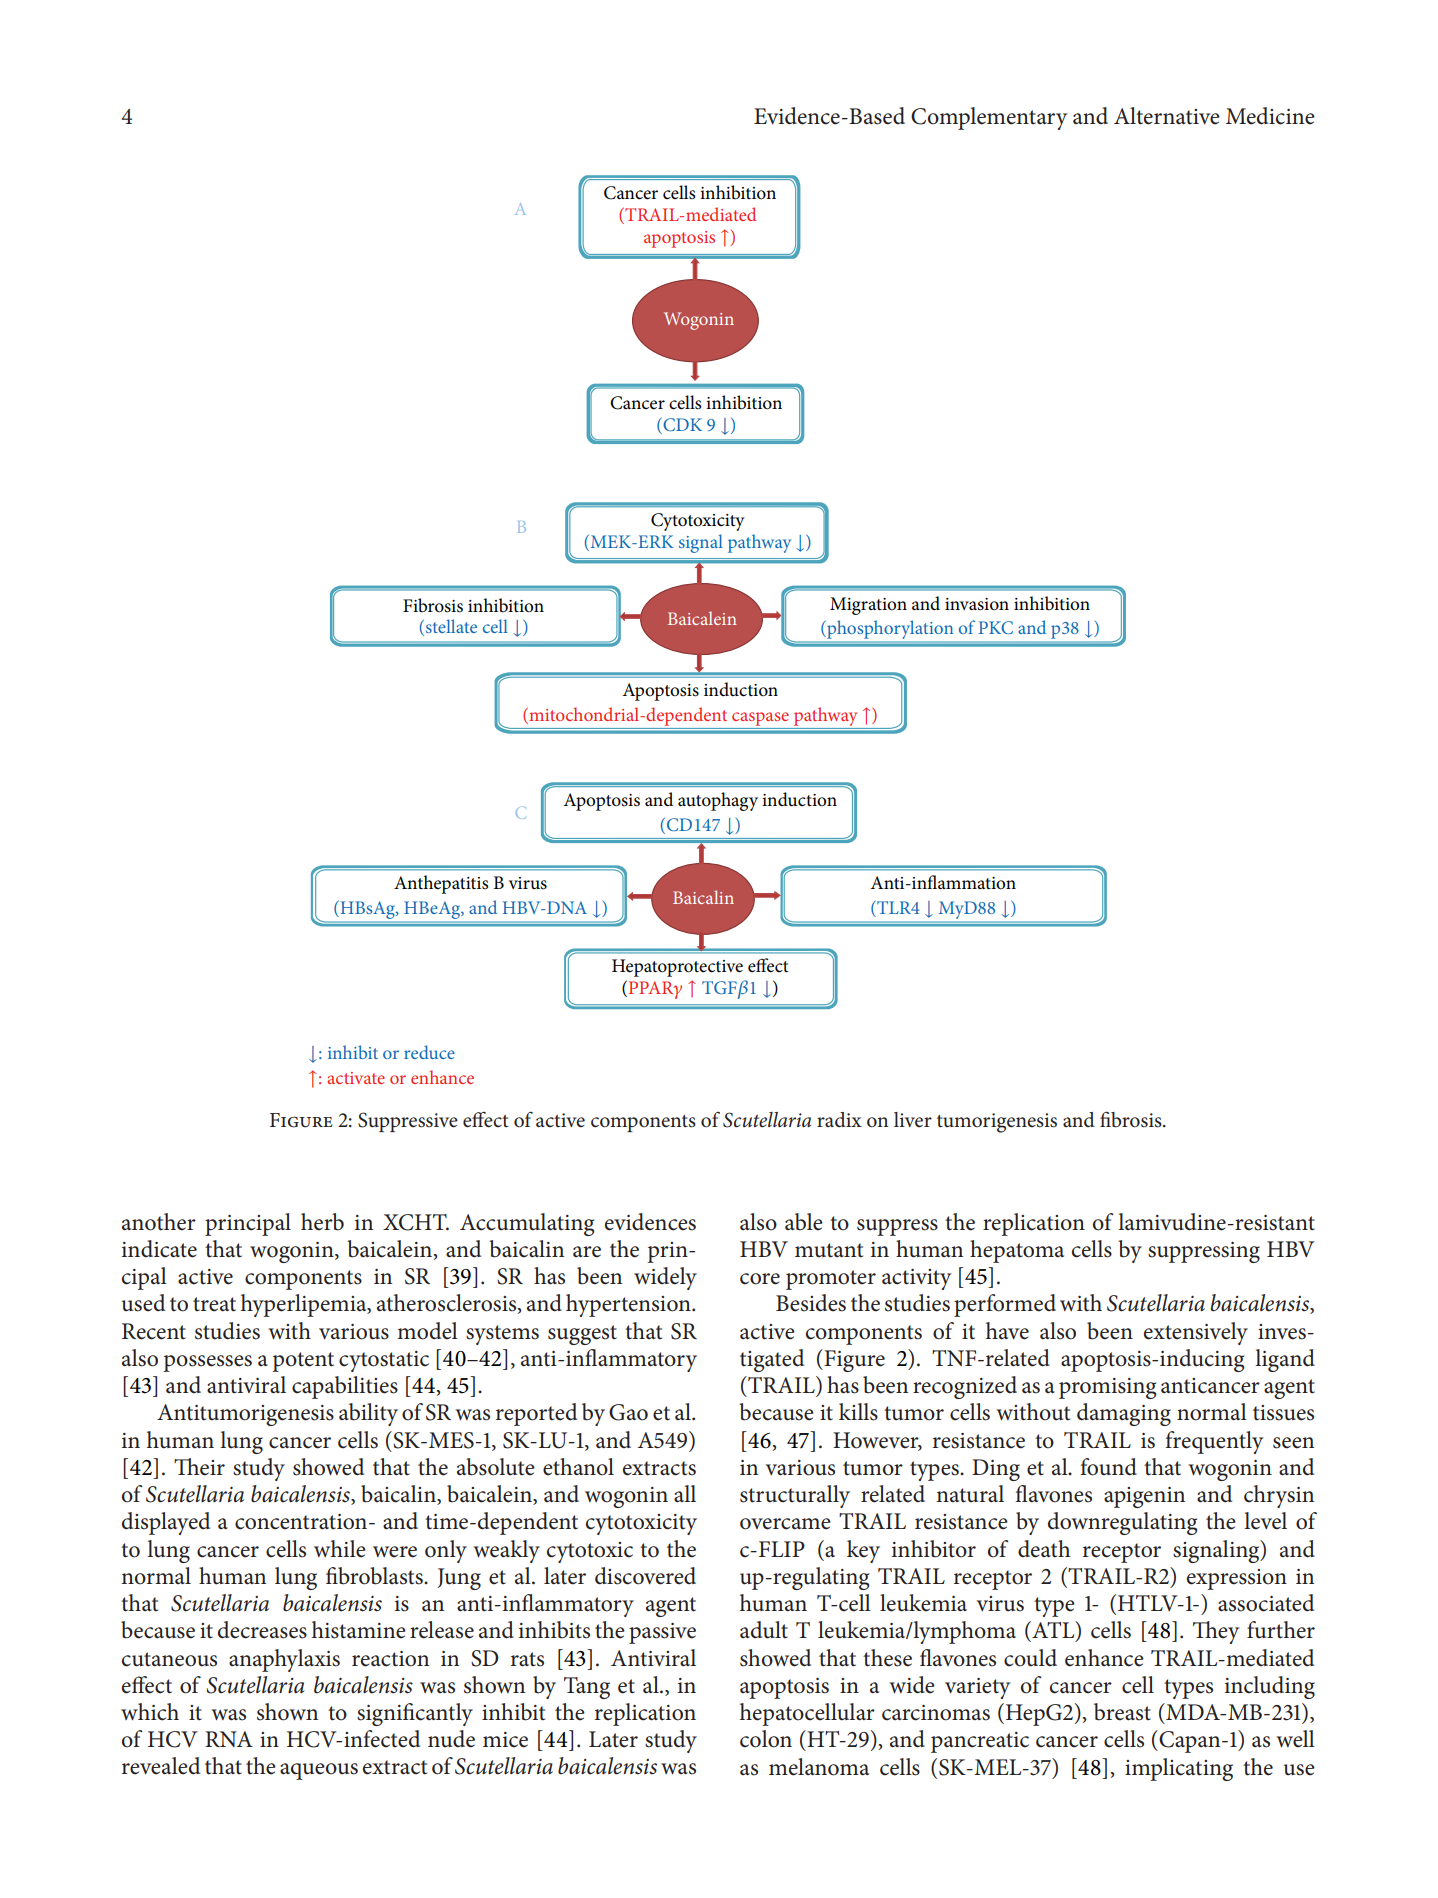 The width and height of the screenshot is (1438, 1898). Describe the element at coordinates (766, 1739) in the screenshot. I see `colon` at that location.
